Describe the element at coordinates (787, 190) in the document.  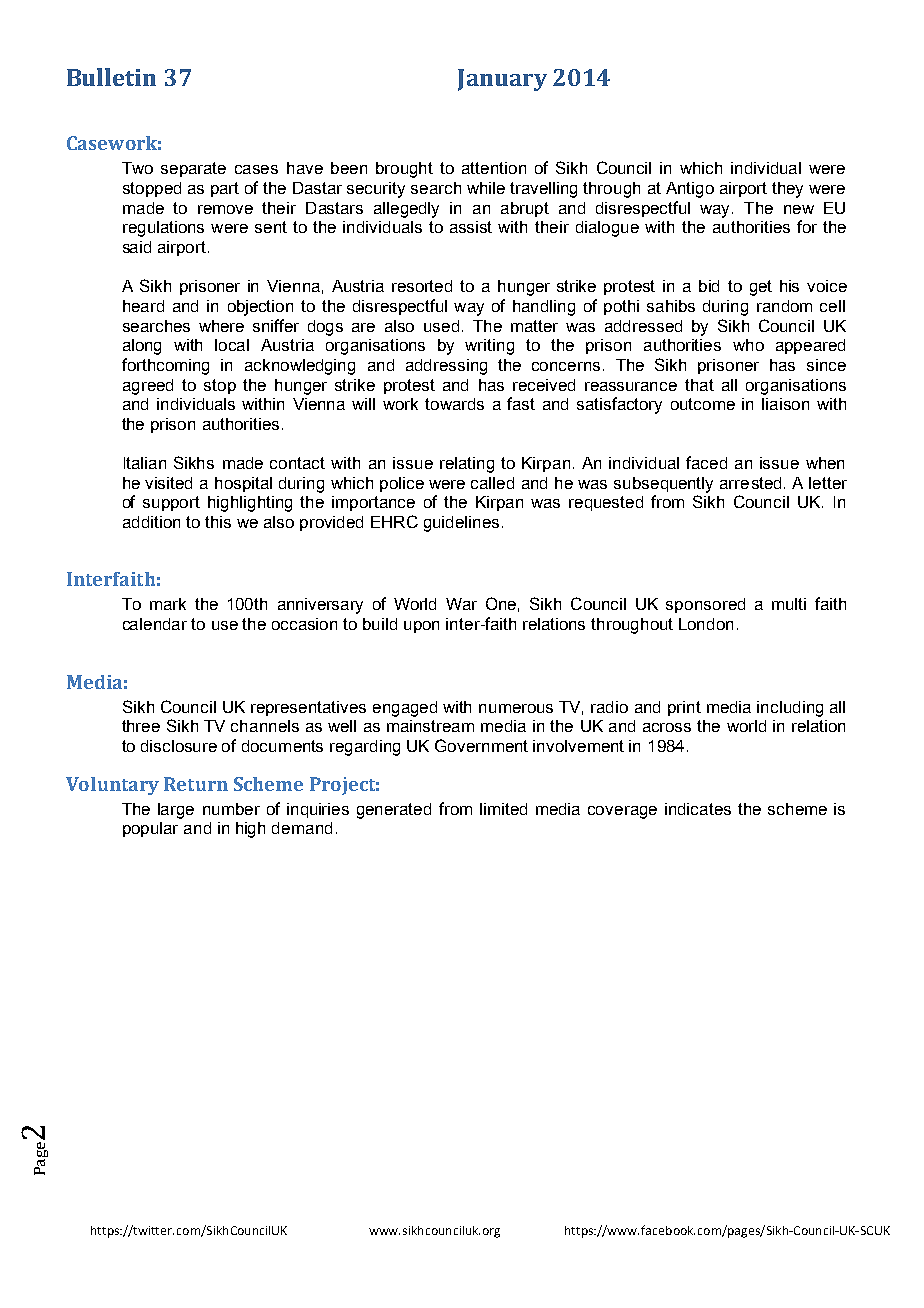
I see `they` at that location.
